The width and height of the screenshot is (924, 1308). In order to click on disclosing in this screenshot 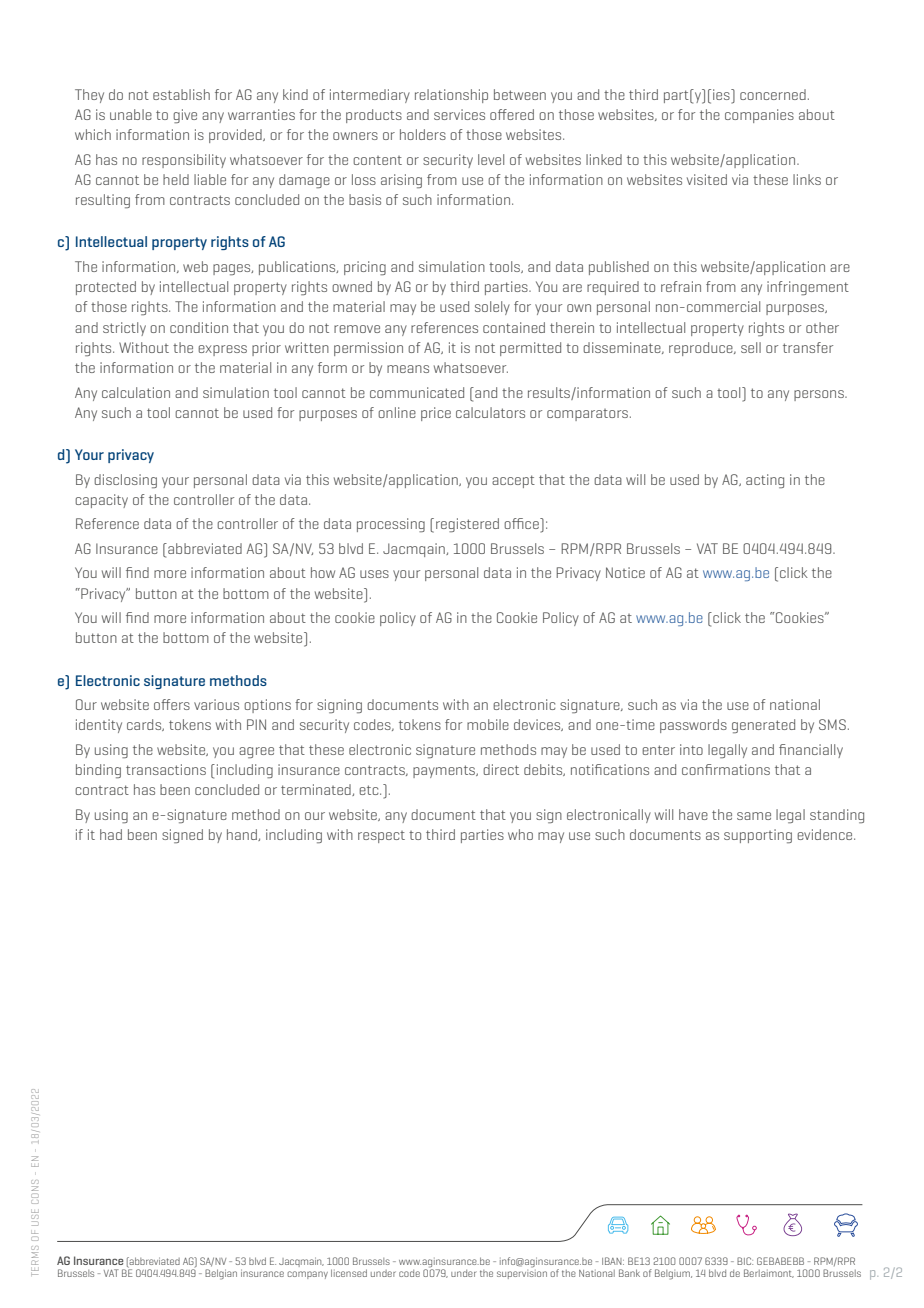, I will do `click(125, 481)`.
